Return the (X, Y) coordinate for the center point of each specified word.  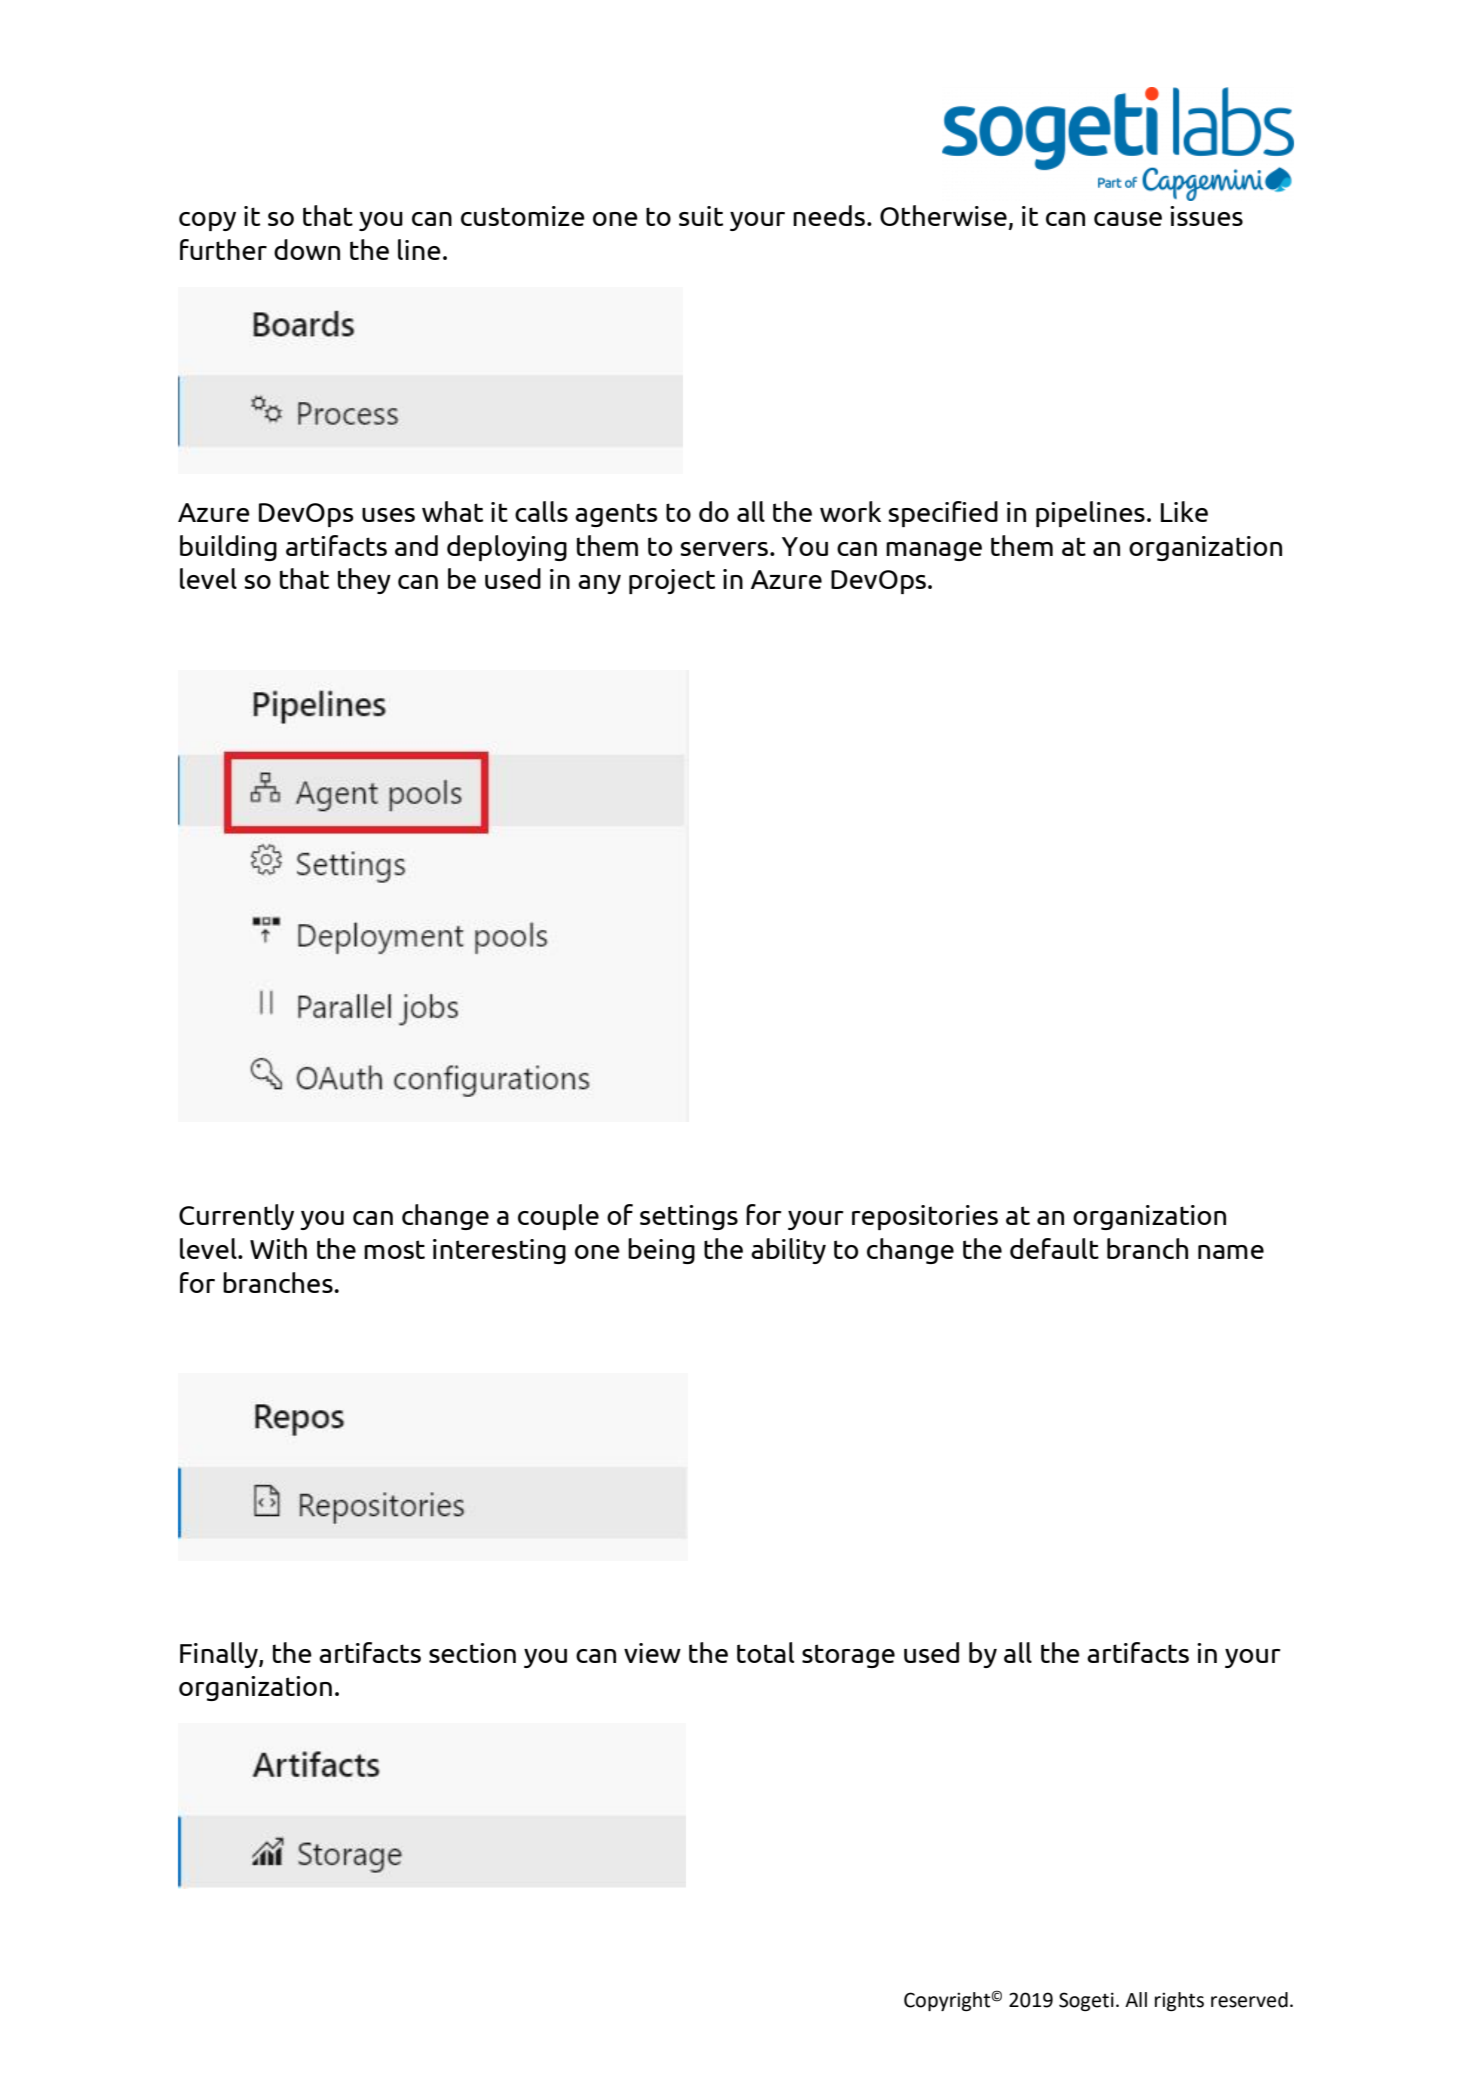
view (652, 1653)
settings (689, 1217)
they (364, 581)
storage (848, 1656)
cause (1128, 219)
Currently (236, 1217)
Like (1184, 511)
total (765, 1652)
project (672, 581)
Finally (220, 1655)
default (1054, 1248)
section (472, 1653)
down (307, 249)
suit (701, 216)
